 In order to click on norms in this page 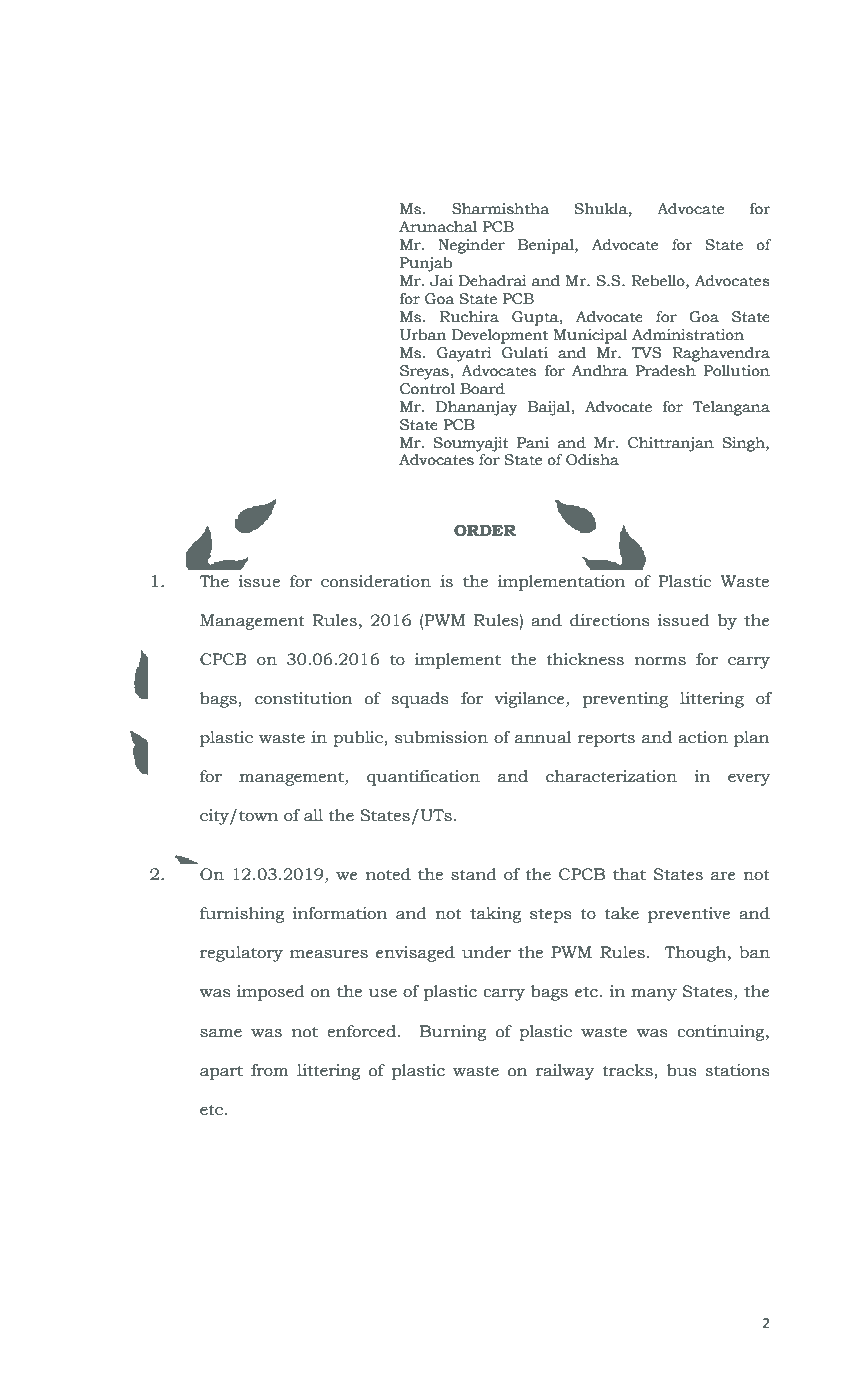, I will do `click(660, 661)`.
